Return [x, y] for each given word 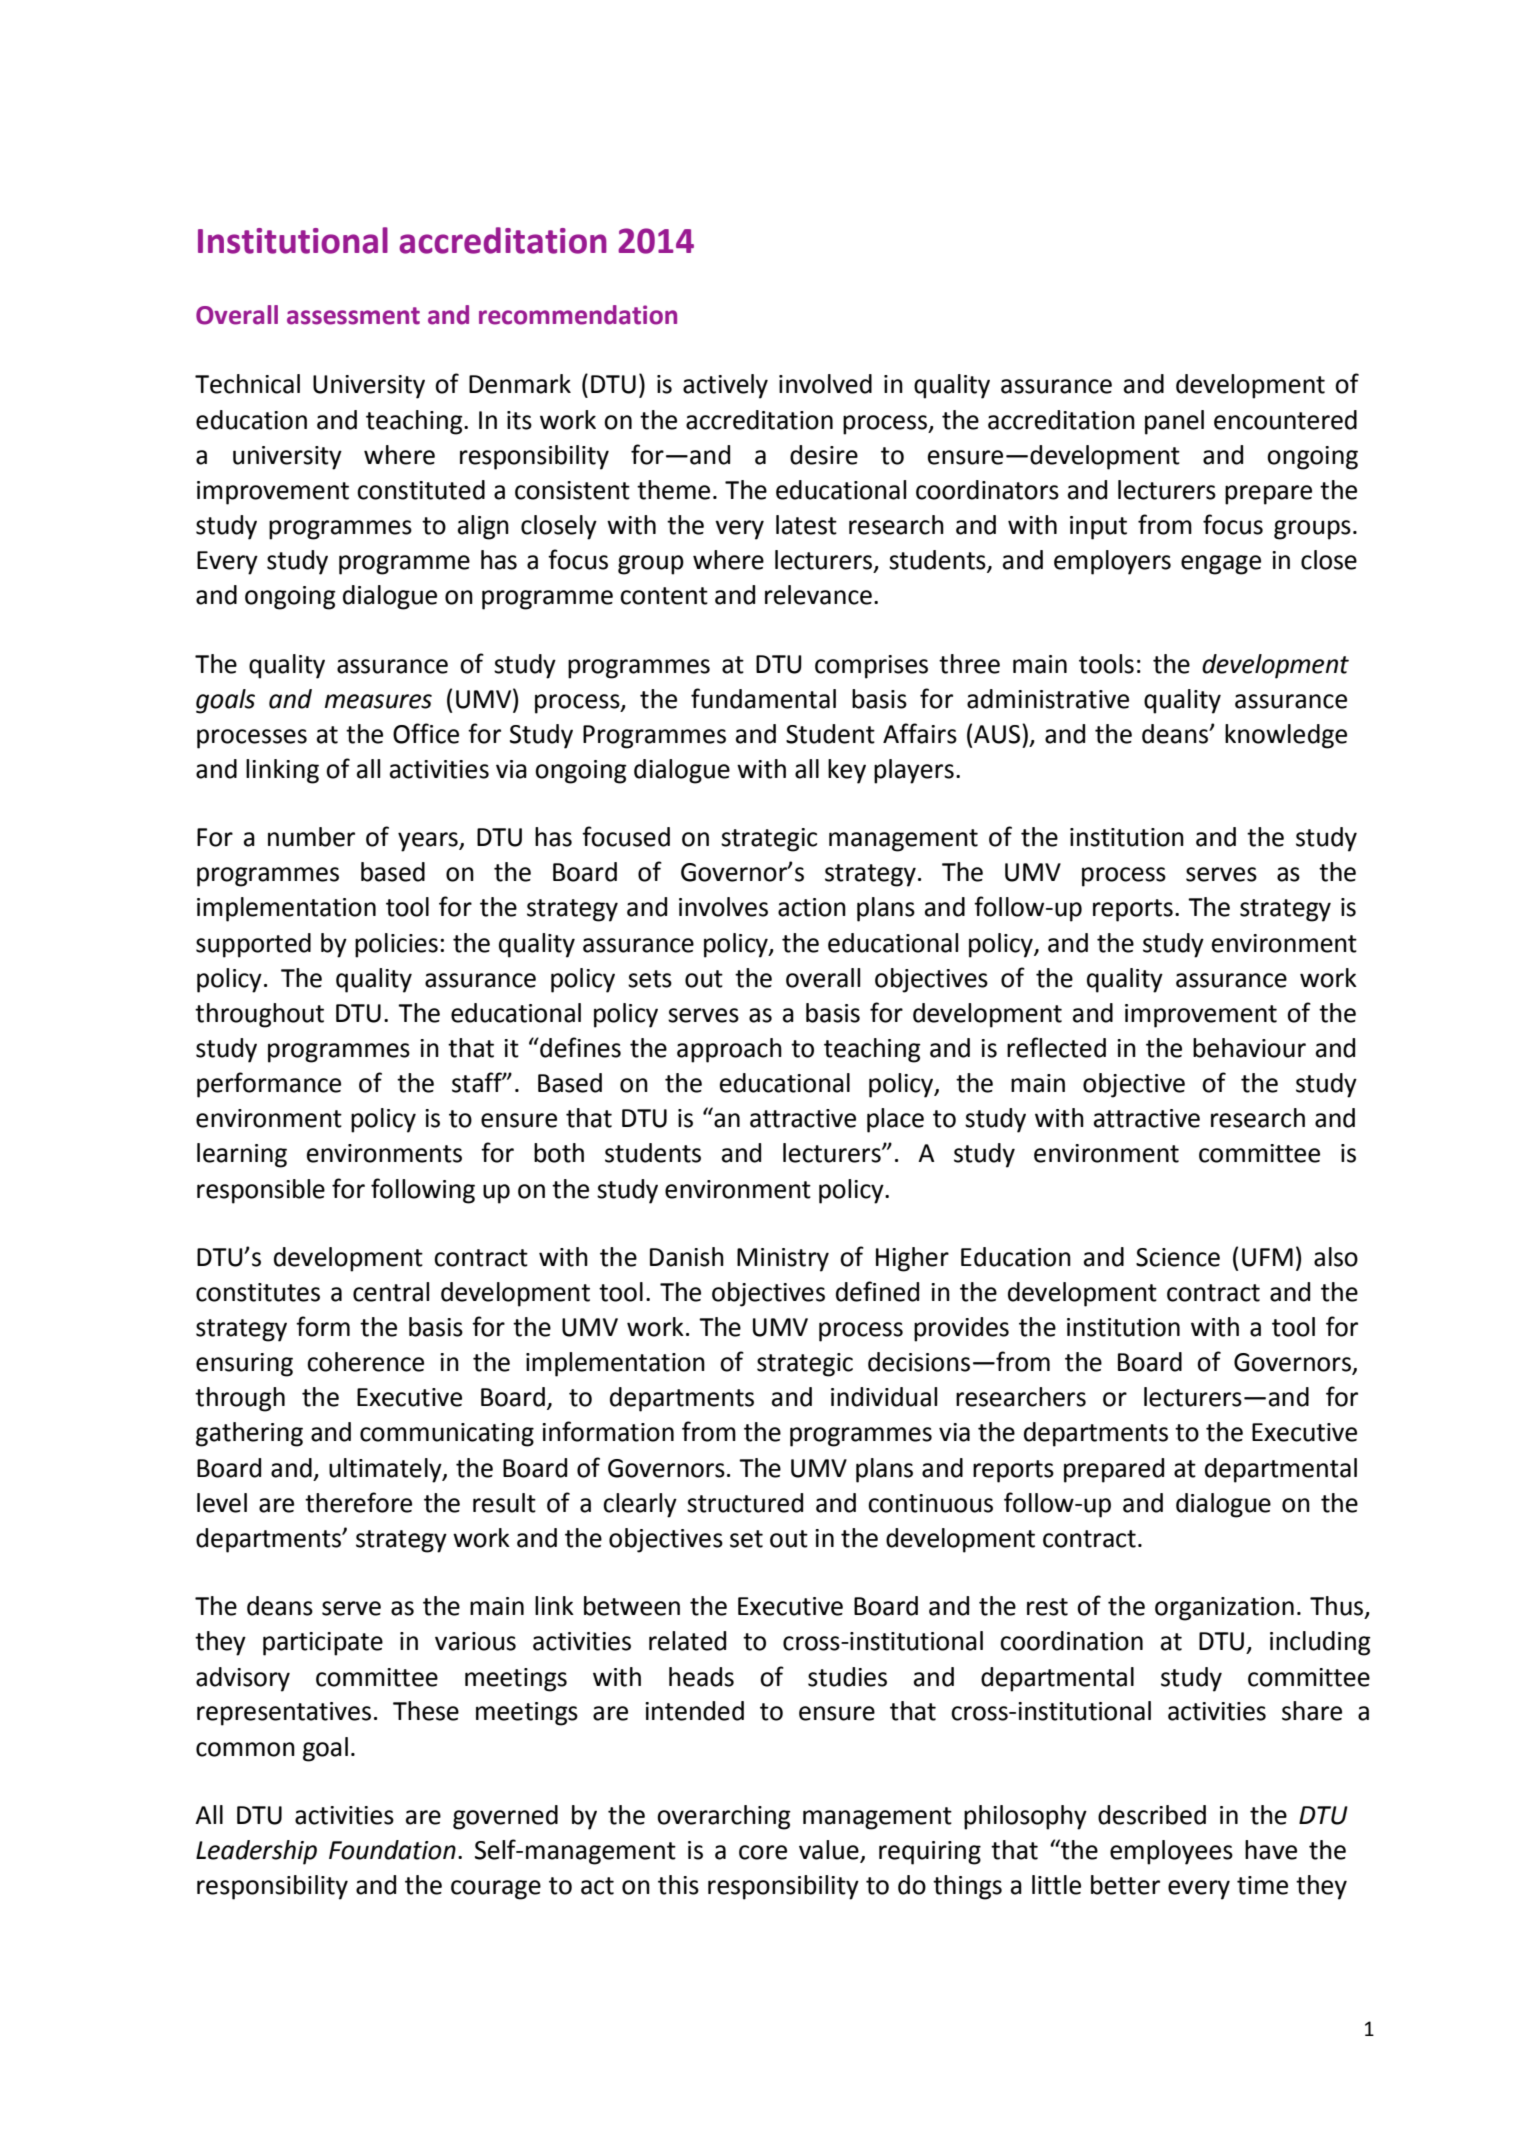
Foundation [392, 1850]
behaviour [1249, 1048]
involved [825, 384]
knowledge [1286, 736]
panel [1174, 422]
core [763, 1852]
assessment [353, 316]
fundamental [763, 698]
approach [729, 1050]
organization [1224, 1609]
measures [378, 701]
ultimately [386, 1470]
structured [745, 1503]
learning [242, 1155]
